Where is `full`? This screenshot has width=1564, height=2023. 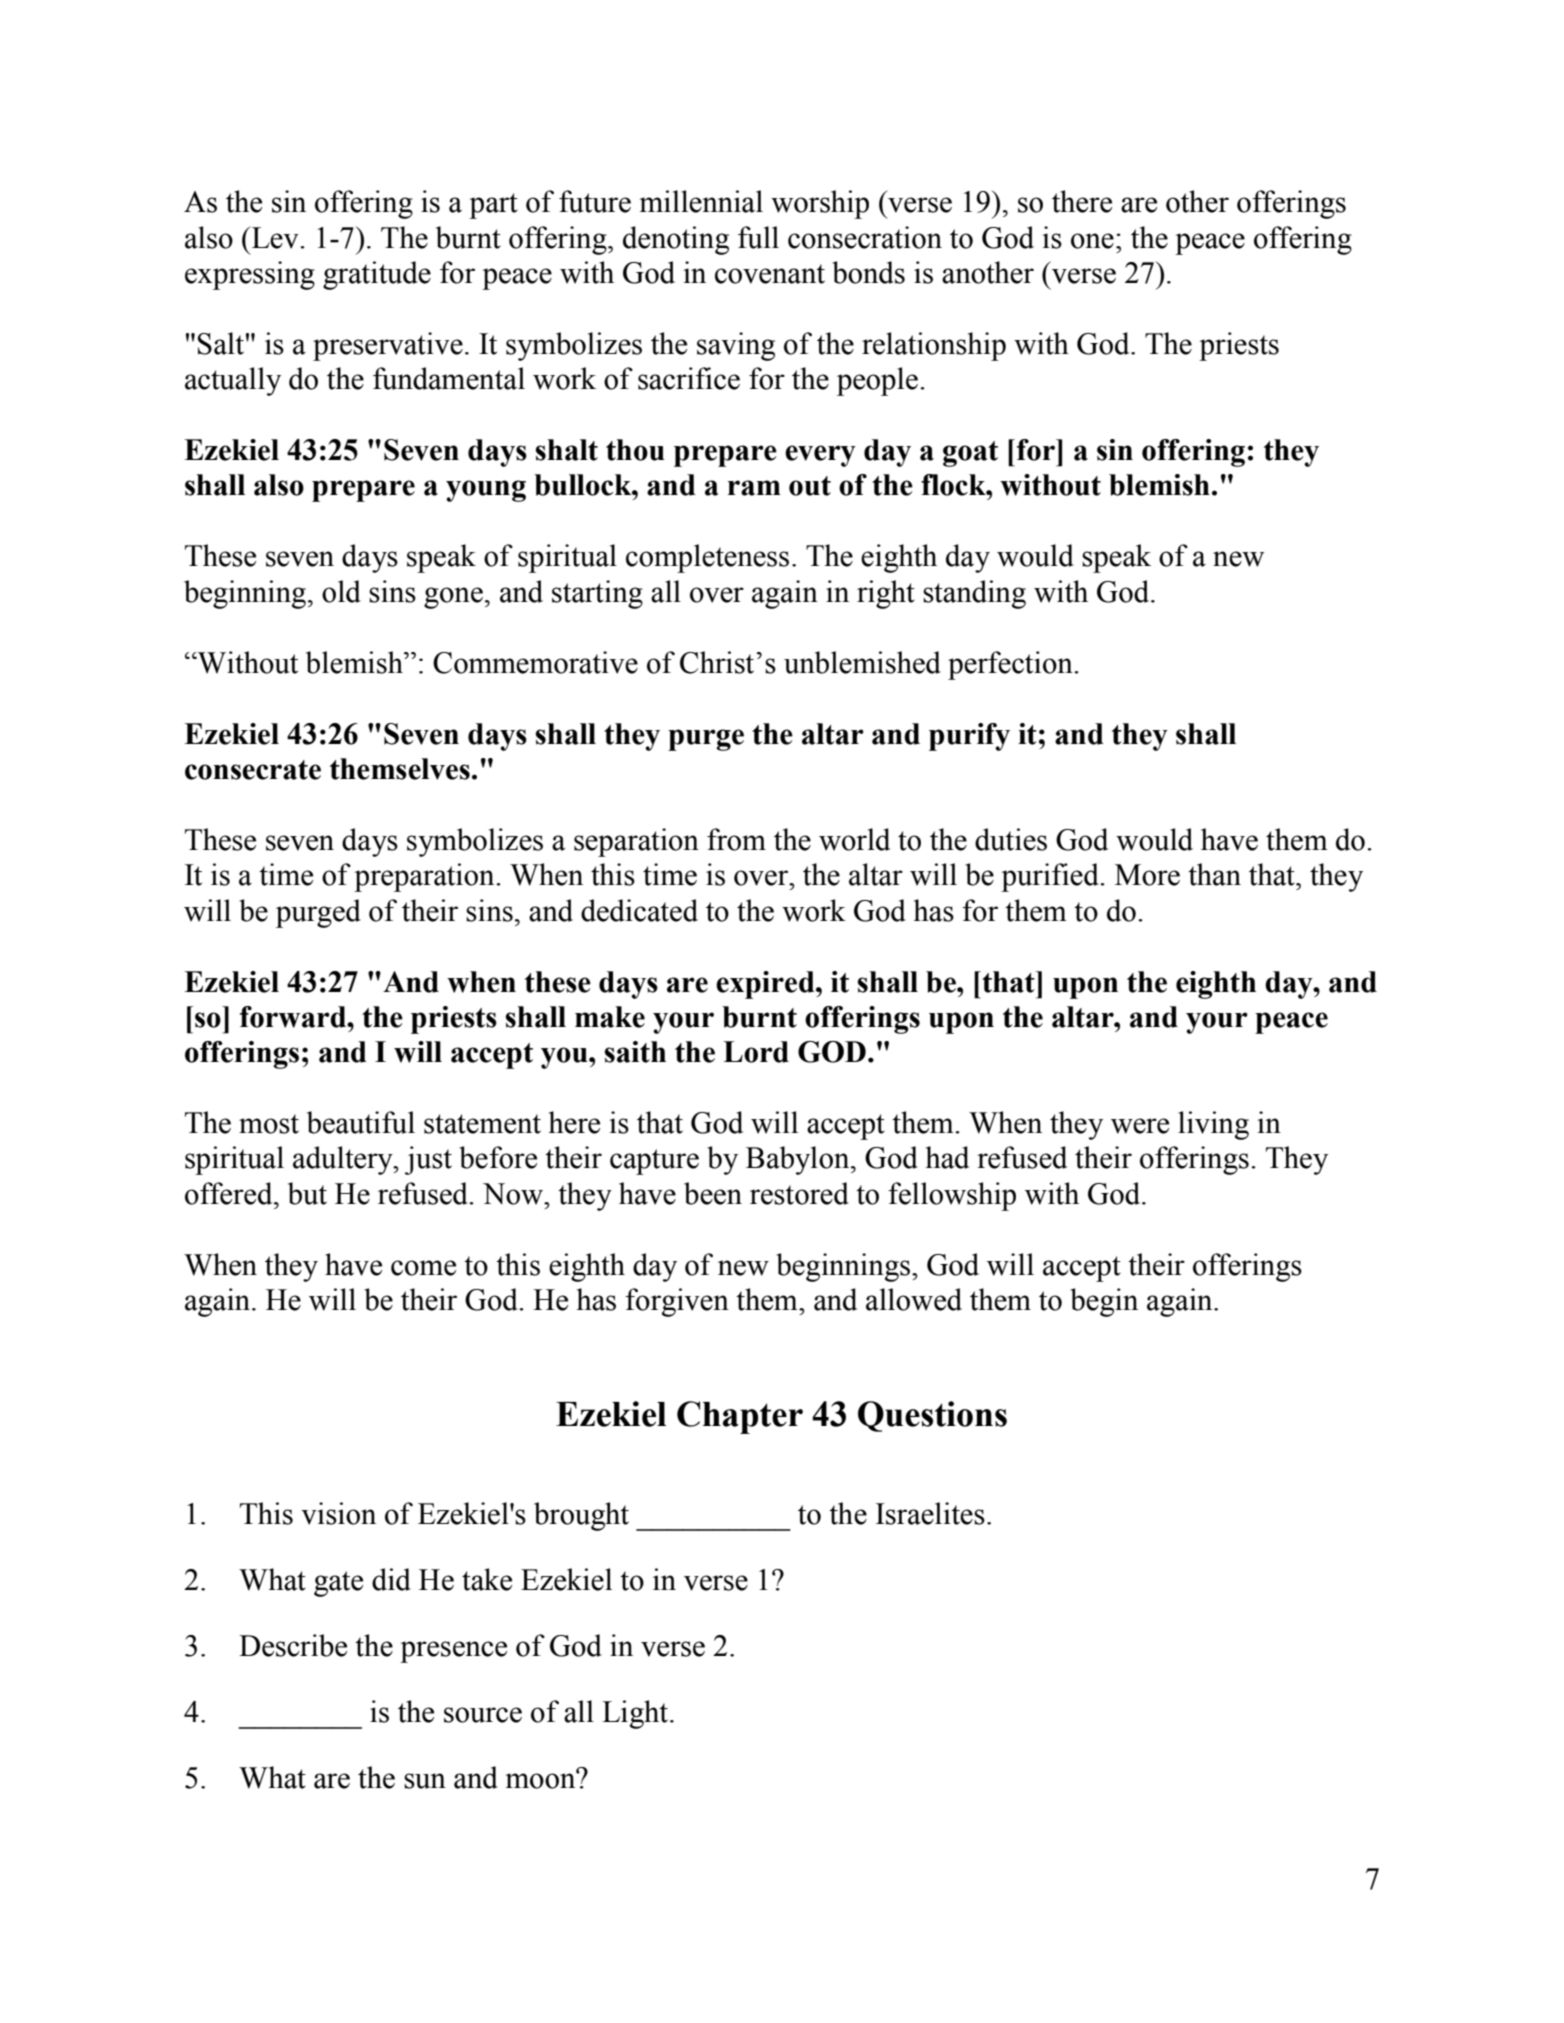 full is located at coordinates (758, 237).
